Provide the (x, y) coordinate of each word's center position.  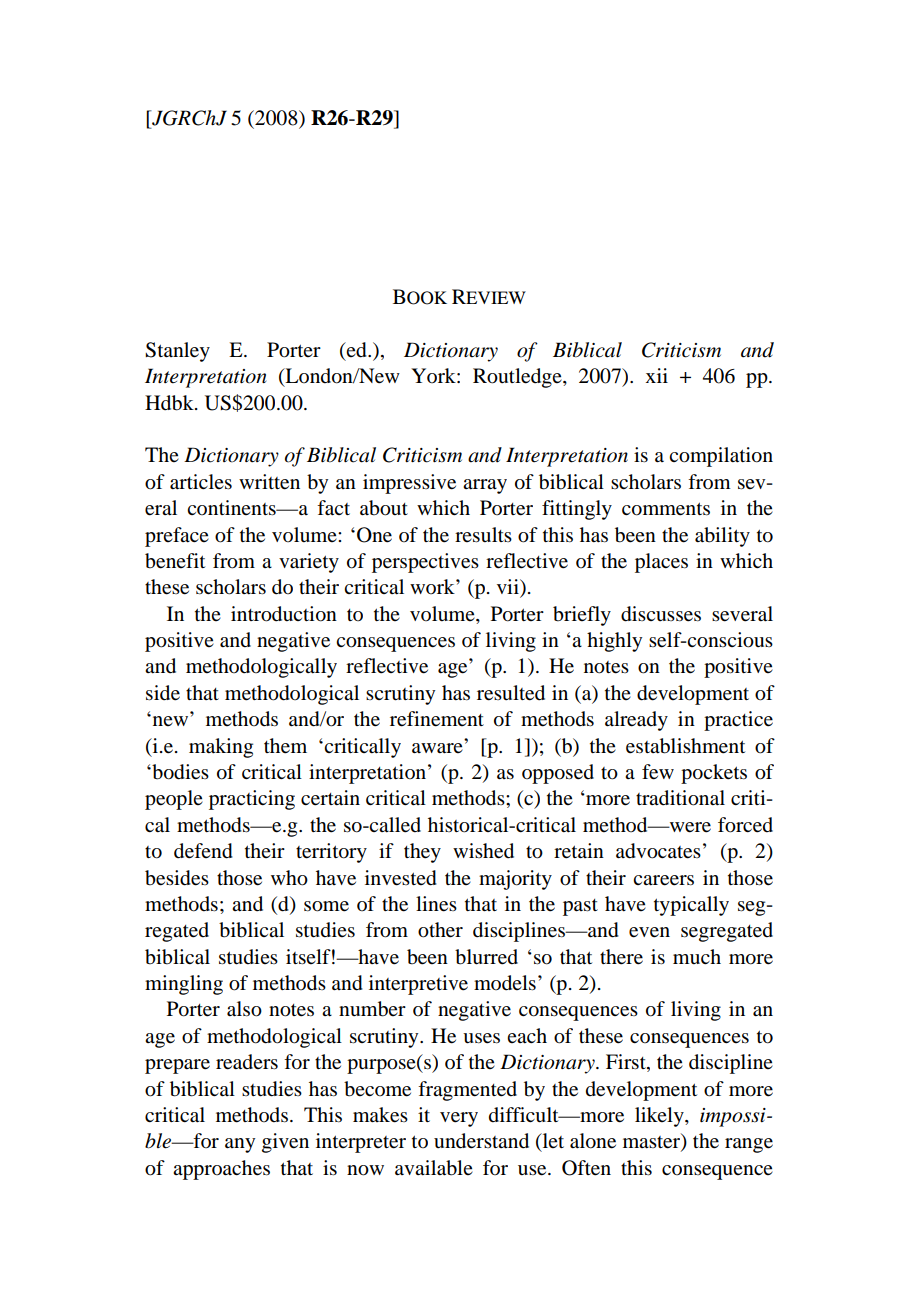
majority (515, 880)
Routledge (518, 378)
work (433, 586)
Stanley (177, 352)
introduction (284, 614)
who (289, 878)
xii (657, 375)
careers (663, 880)
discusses (661, 614)
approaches (221, 1170)
